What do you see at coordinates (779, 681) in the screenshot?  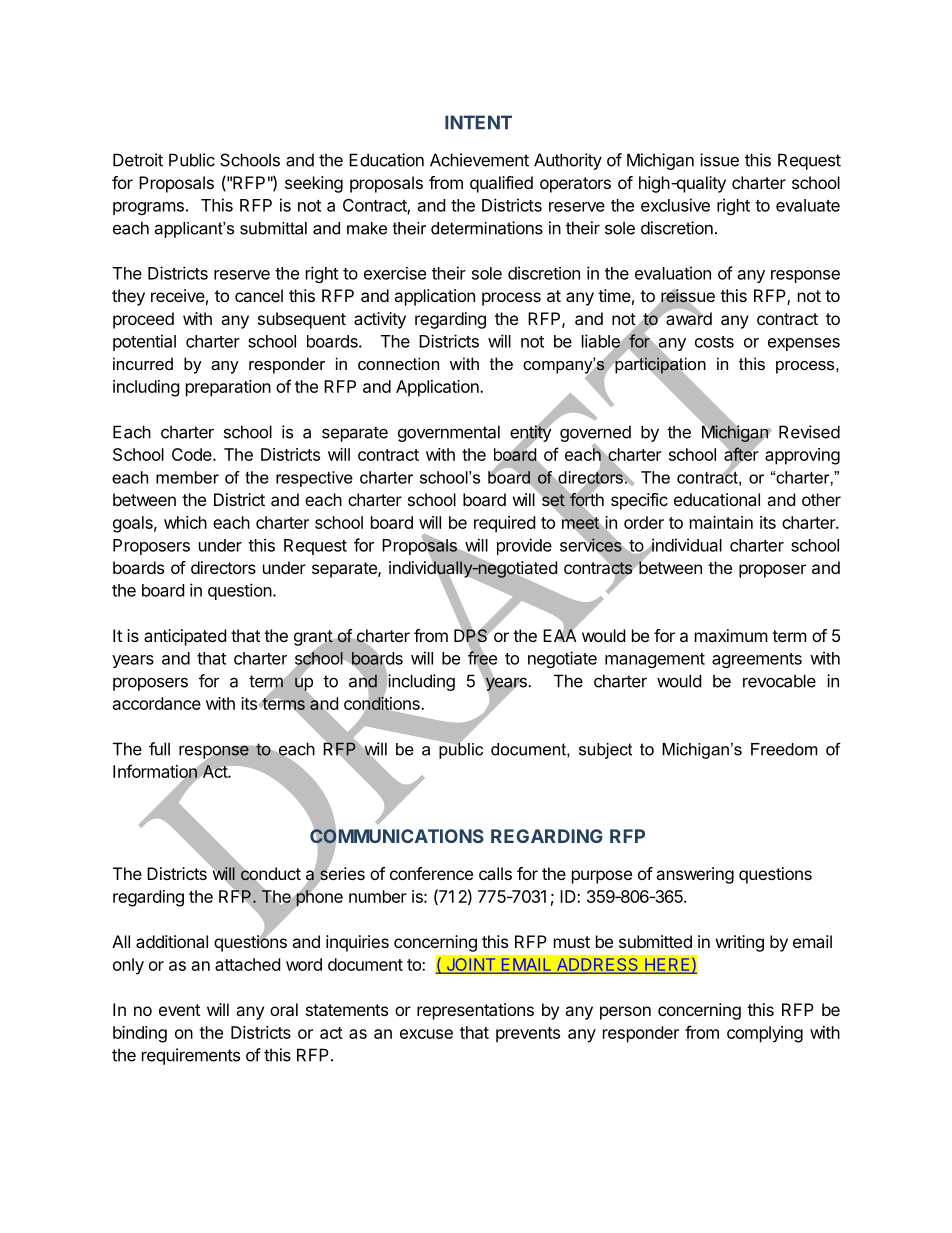 I see `revocable` at bounding box center [779, 681].
